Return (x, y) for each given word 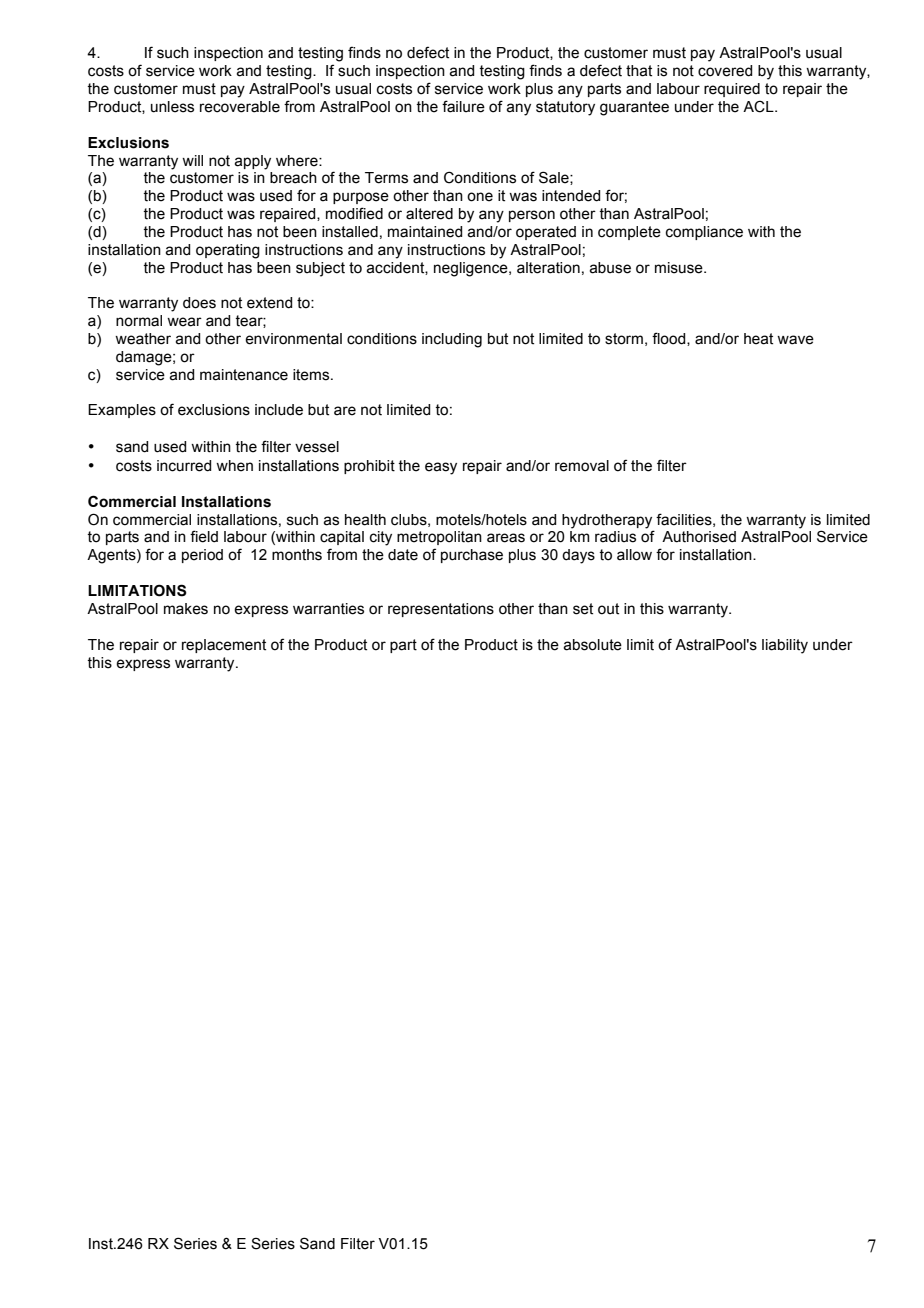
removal (582, 466)
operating (228, 251)
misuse (680, 268)
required (732, 90)
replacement (224, 646)
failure (463, 106)
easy (441, 468)
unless (172, 107)
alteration (548, 268)
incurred (184, 466)
